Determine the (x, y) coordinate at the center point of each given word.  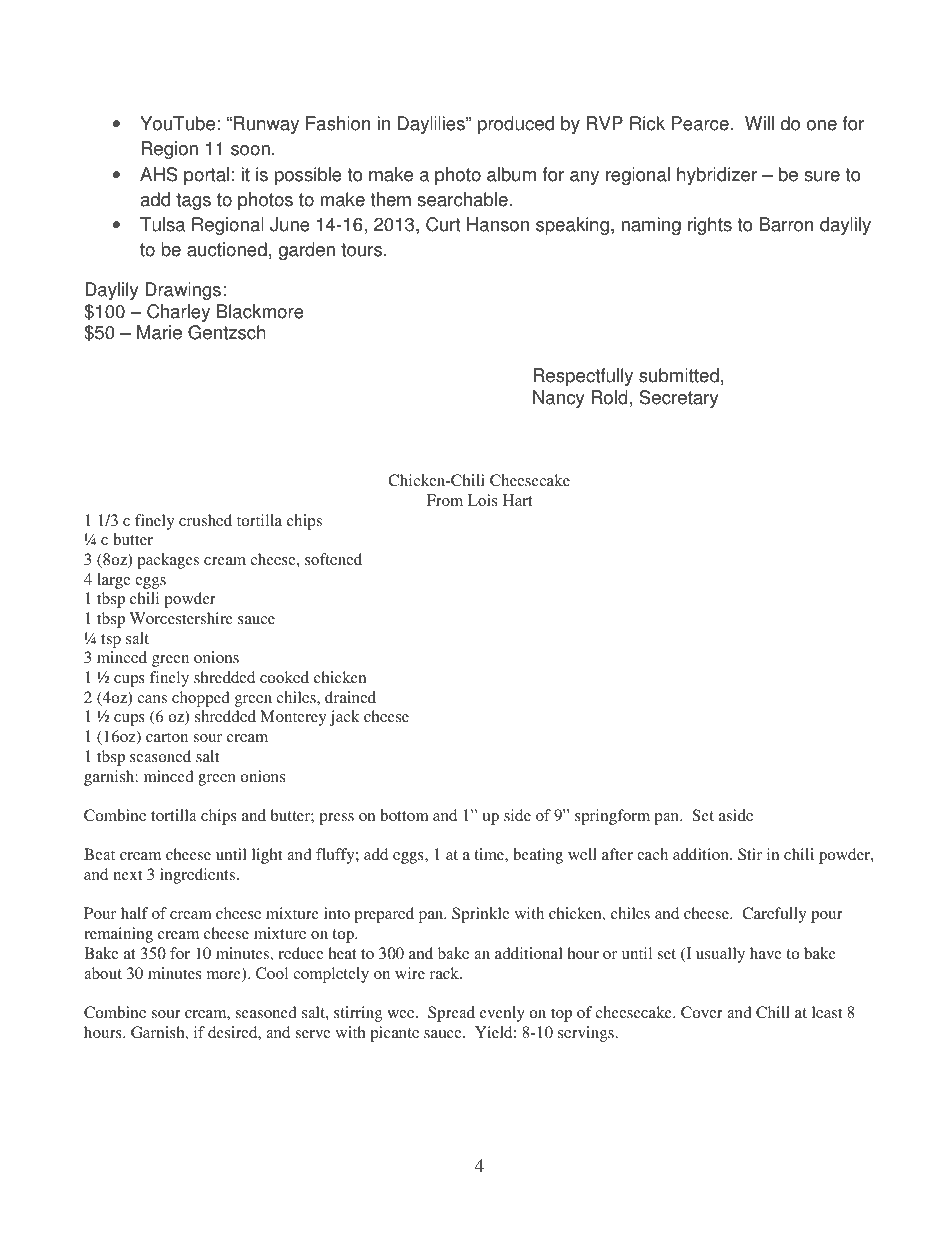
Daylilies (432, 125)
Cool (272, 973)
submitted (679, 375)
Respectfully (583, 377)
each (652, 854)
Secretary (679, 399)
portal (206, 176)
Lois (482, 500)
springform (612, 817)
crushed (205, 520)
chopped (201, 699)
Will (759, 123)
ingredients (197, 876)
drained (350, 697)
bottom (404, 815)
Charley (178, 313)
